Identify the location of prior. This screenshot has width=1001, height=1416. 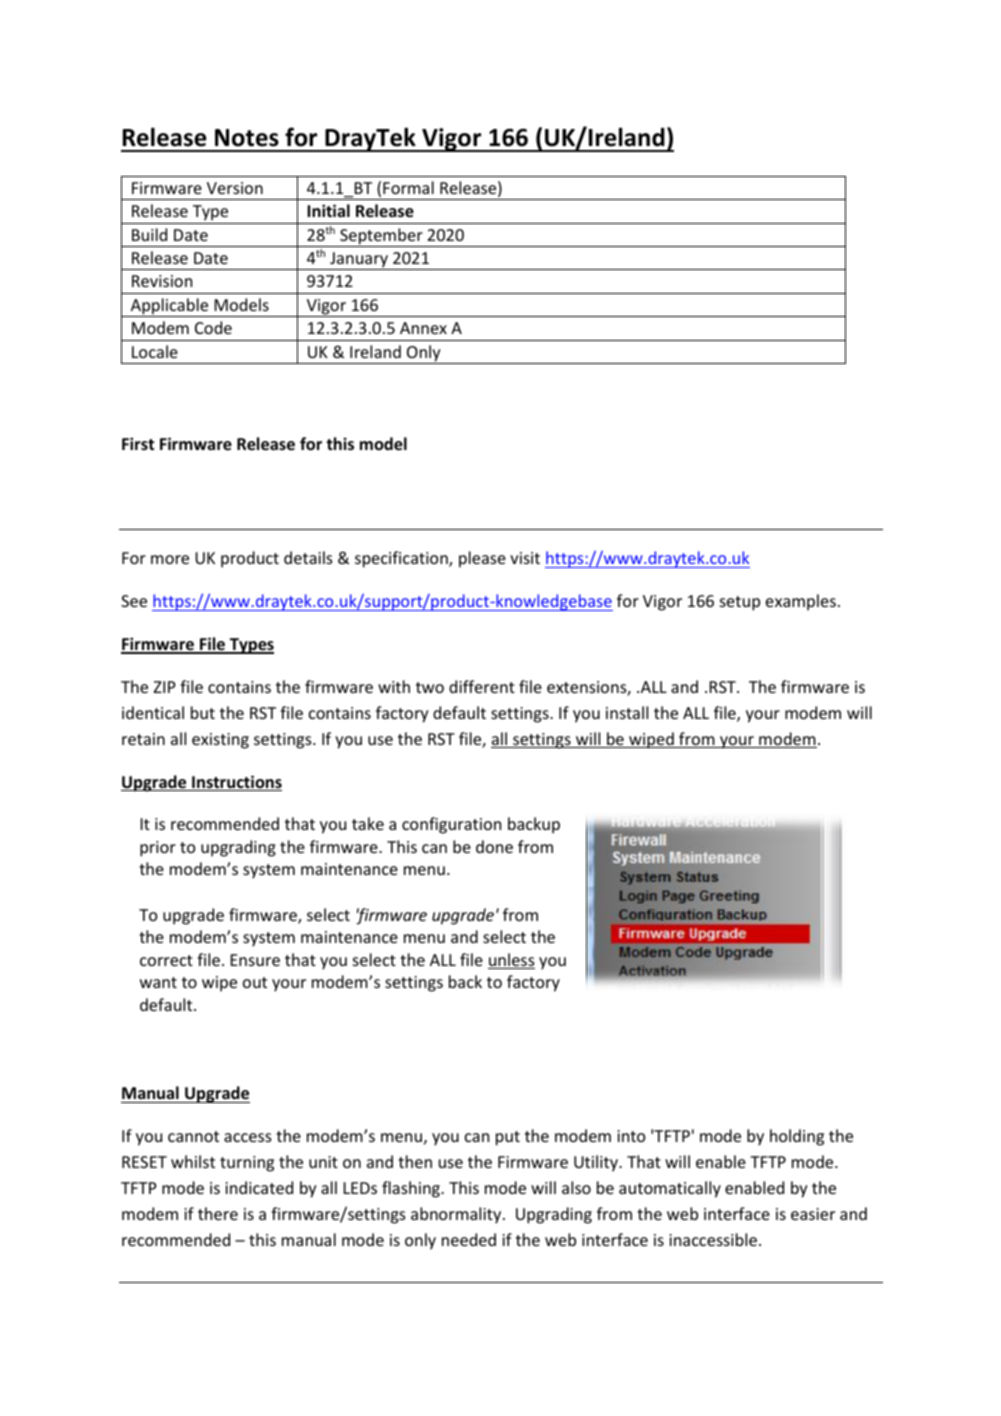
(158, 849).
